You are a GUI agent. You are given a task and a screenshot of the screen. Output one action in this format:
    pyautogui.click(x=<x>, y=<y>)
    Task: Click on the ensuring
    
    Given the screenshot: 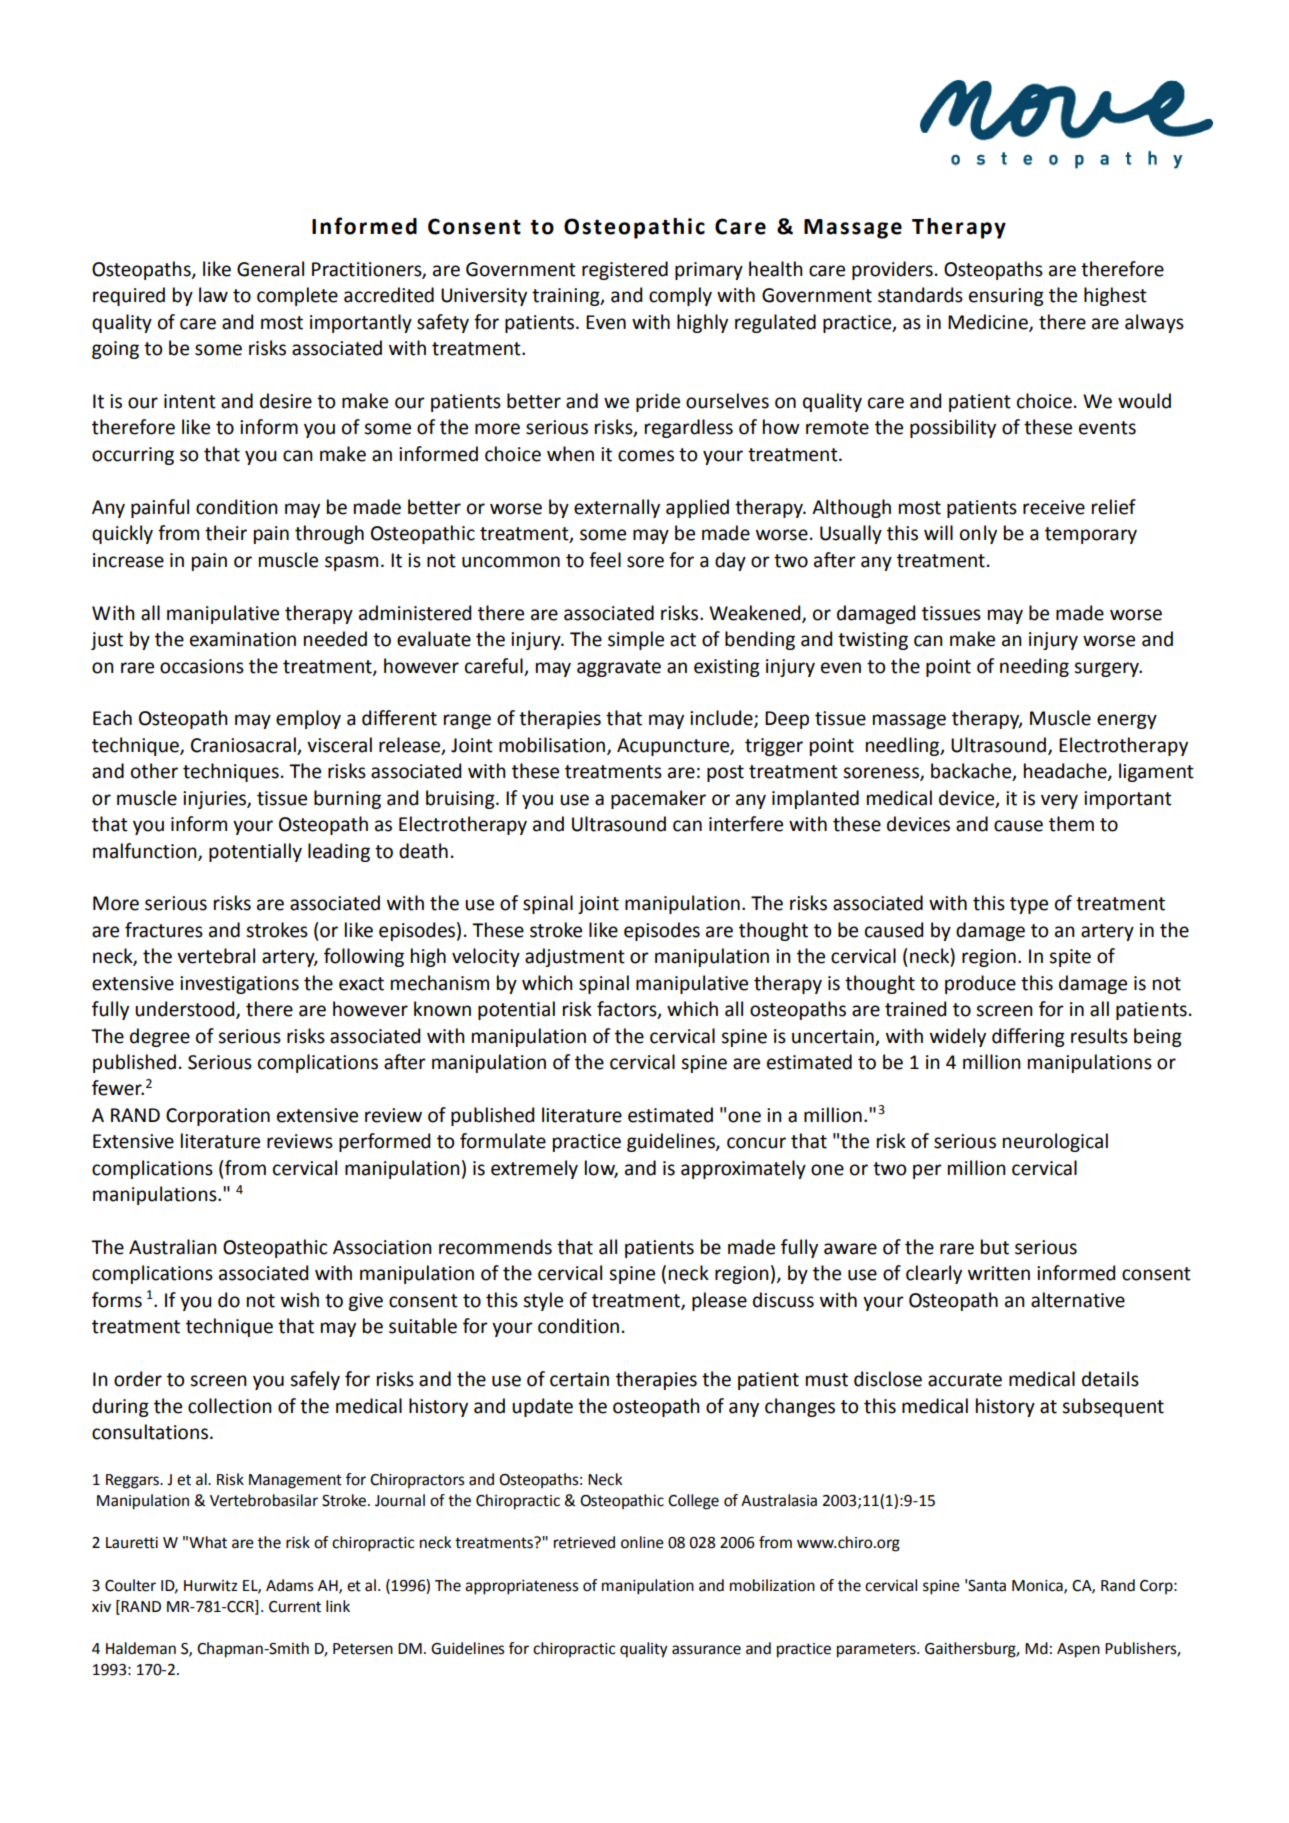 What is the action you would take?
    pyautogui.click(x=1006, y=297)
